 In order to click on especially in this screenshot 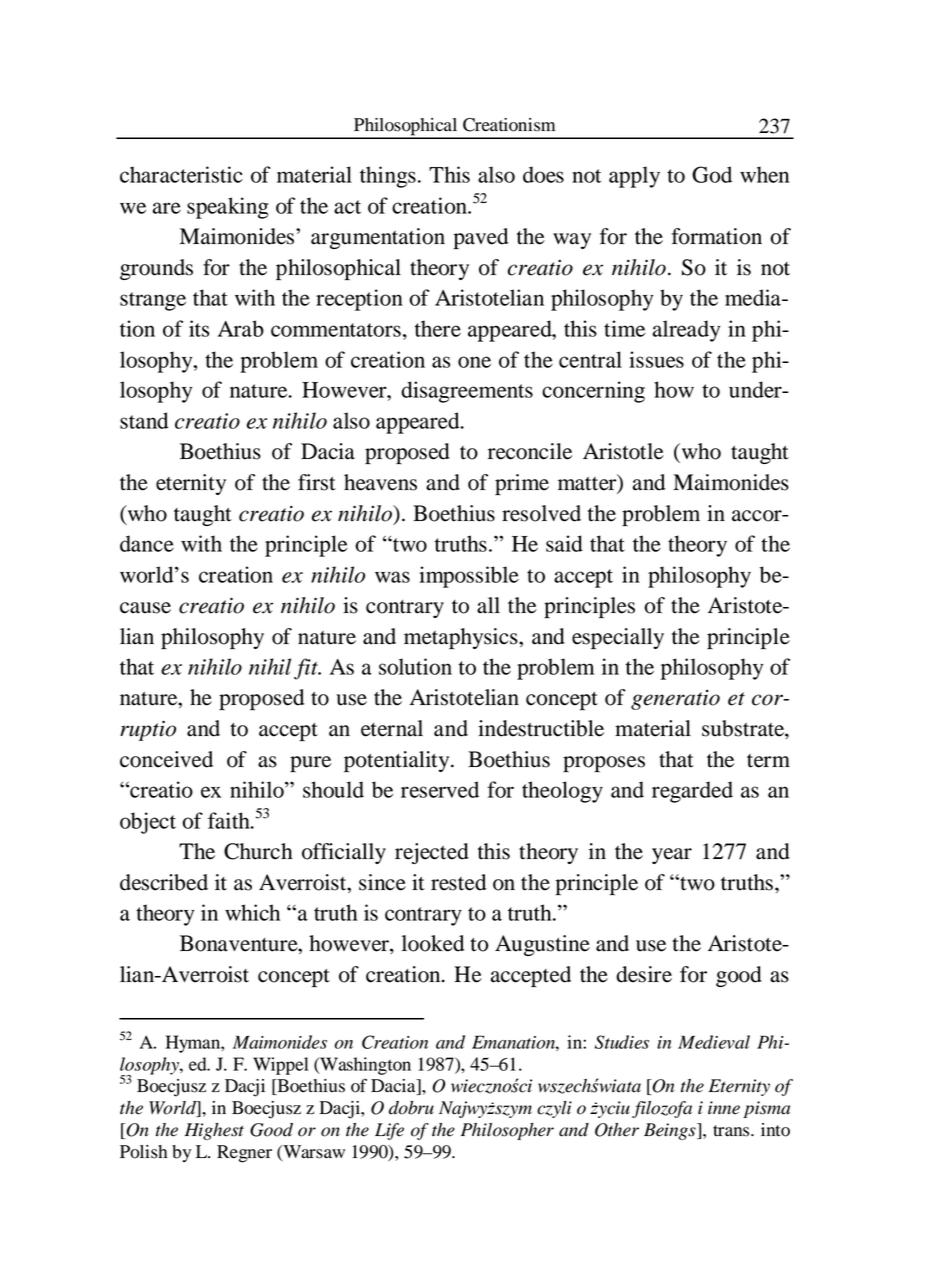, I will do `click(618, 639)`.
